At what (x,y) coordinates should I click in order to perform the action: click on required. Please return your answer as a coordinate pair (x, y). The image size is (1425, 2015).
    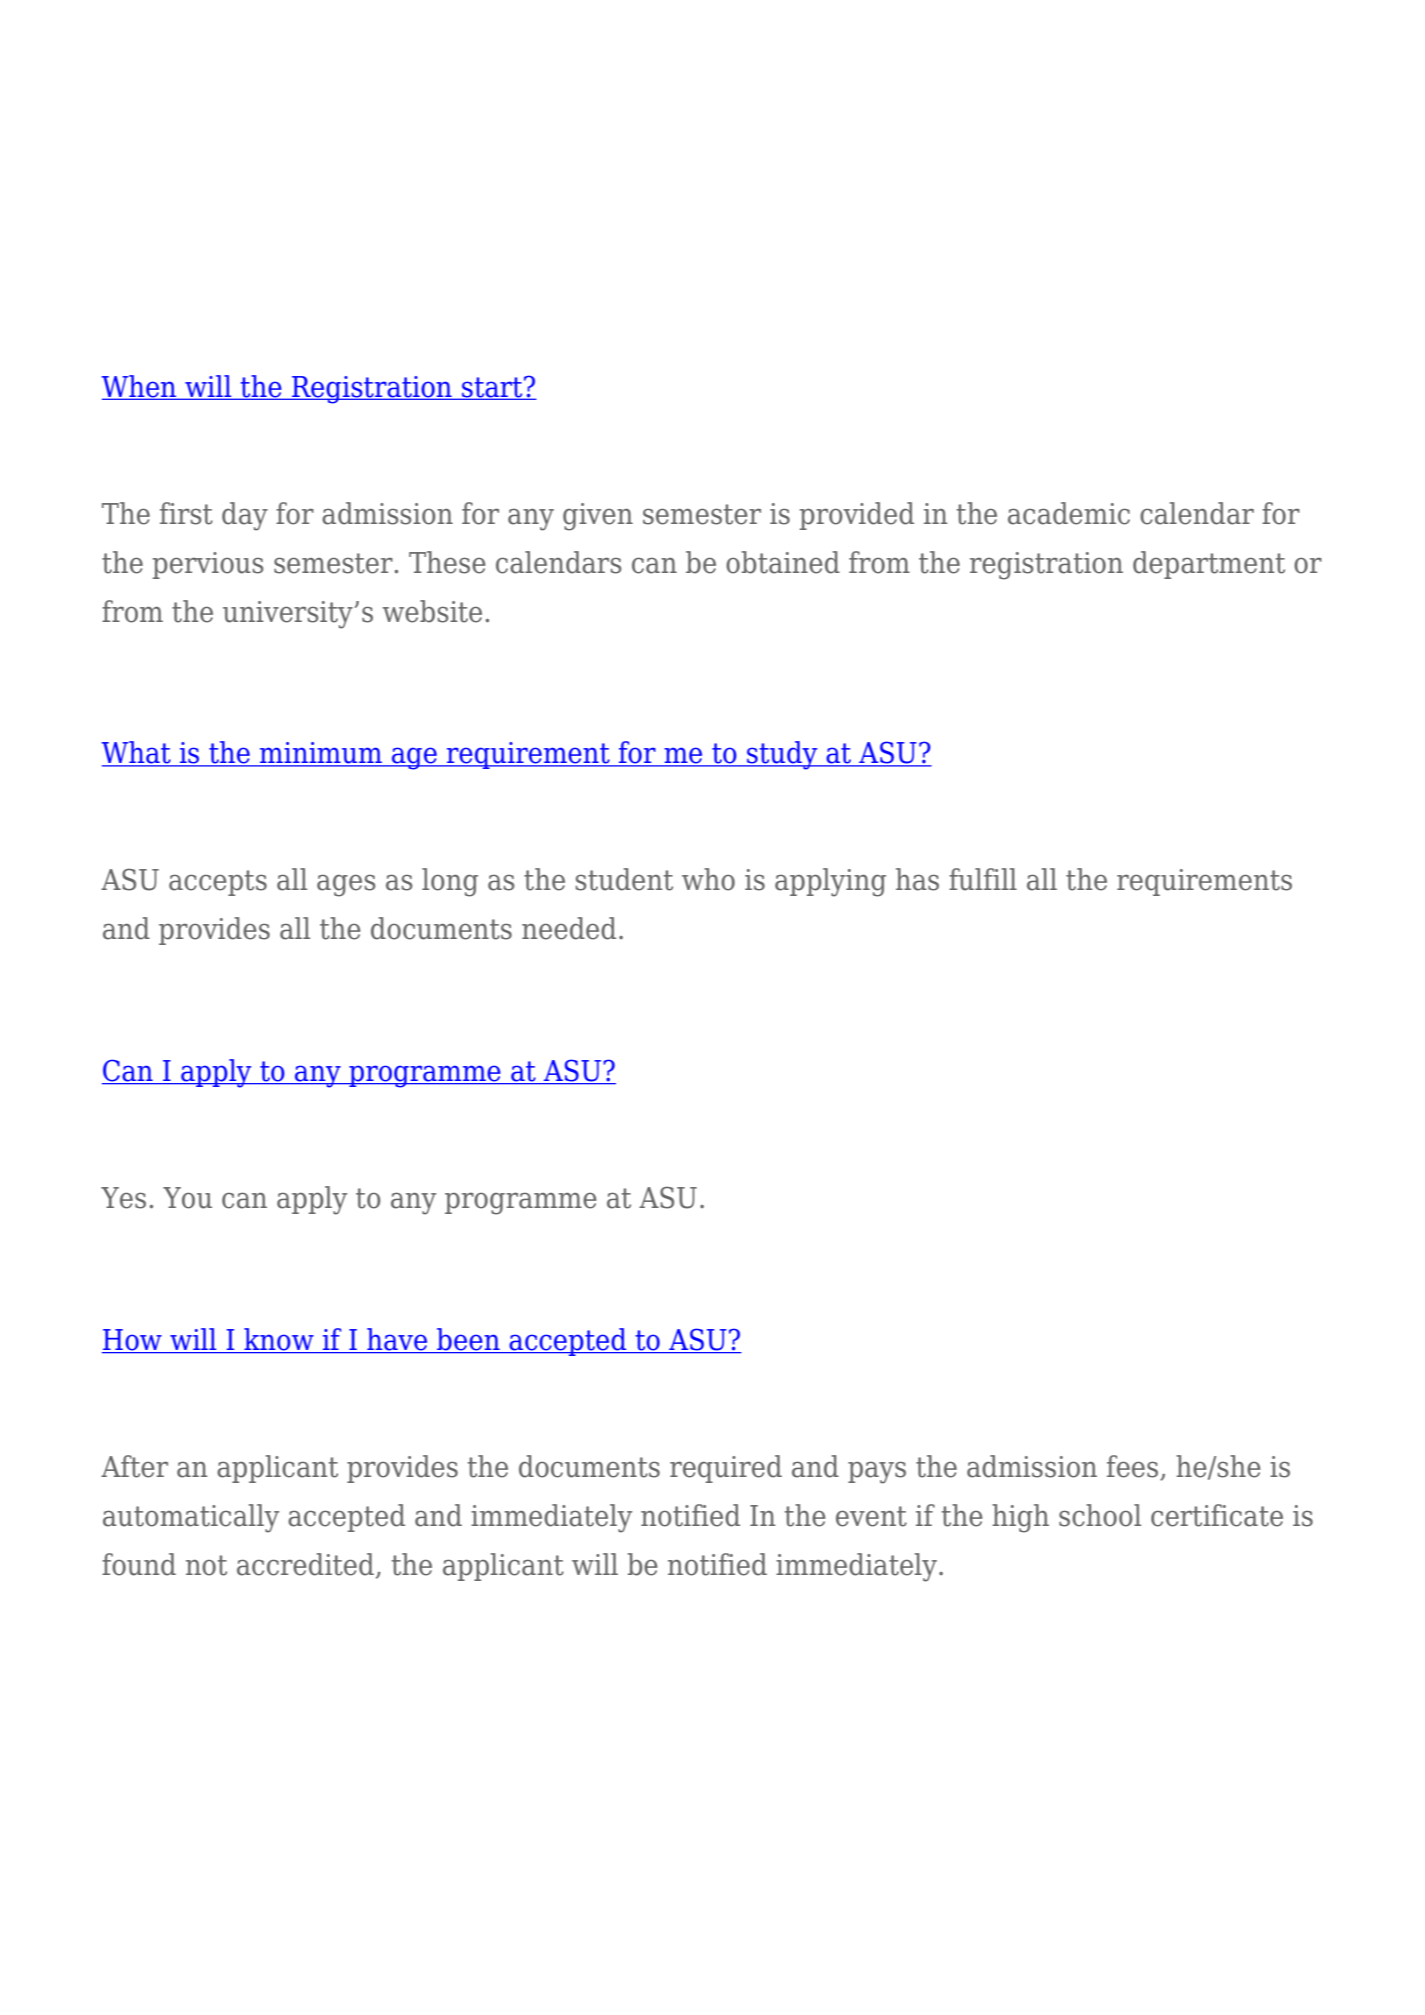
    Looking at the image, I should click on (726, 1469).
